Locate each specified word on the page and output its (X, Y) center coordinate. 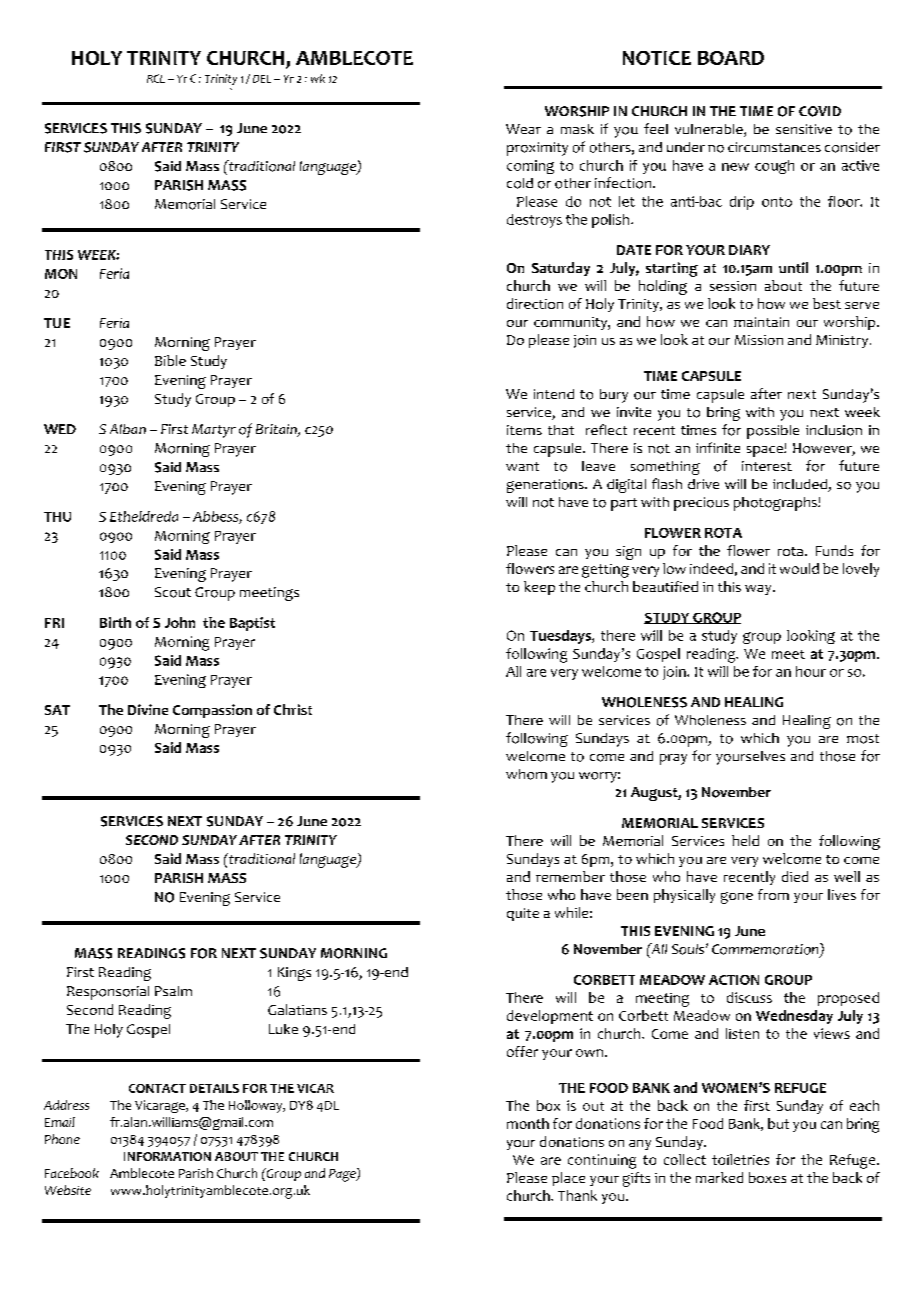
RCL (156, 78)
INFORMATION (167, 1156)
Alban (128, 429)
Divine (148, 709)
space (766, 451)
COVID (820, 111)
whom (526, 774)
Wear (523, 129)
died (795, 876)
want (522, 466)
